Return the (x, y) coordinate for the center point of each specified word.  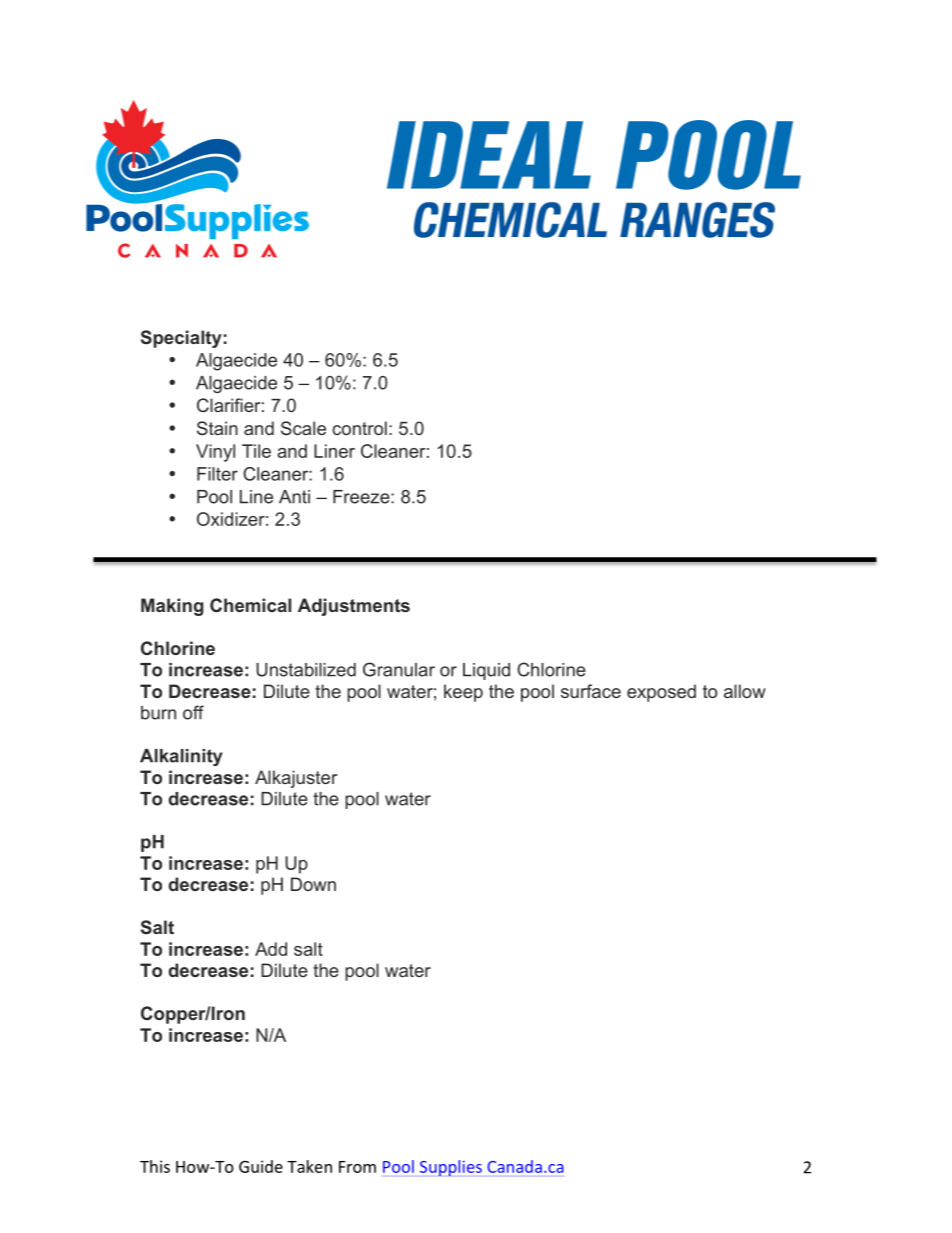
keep (463, 693)
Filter (217, 474)
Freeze (362, 497)
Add (271, 949)
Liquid (486, 671)
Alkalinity (181, 757)
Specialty (181, 339)
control (359, 428)
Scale (303, 428)
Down (313, 884)
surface (591, 691)
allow (745, 691)
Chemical (250, 605)
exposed (661, 693)
